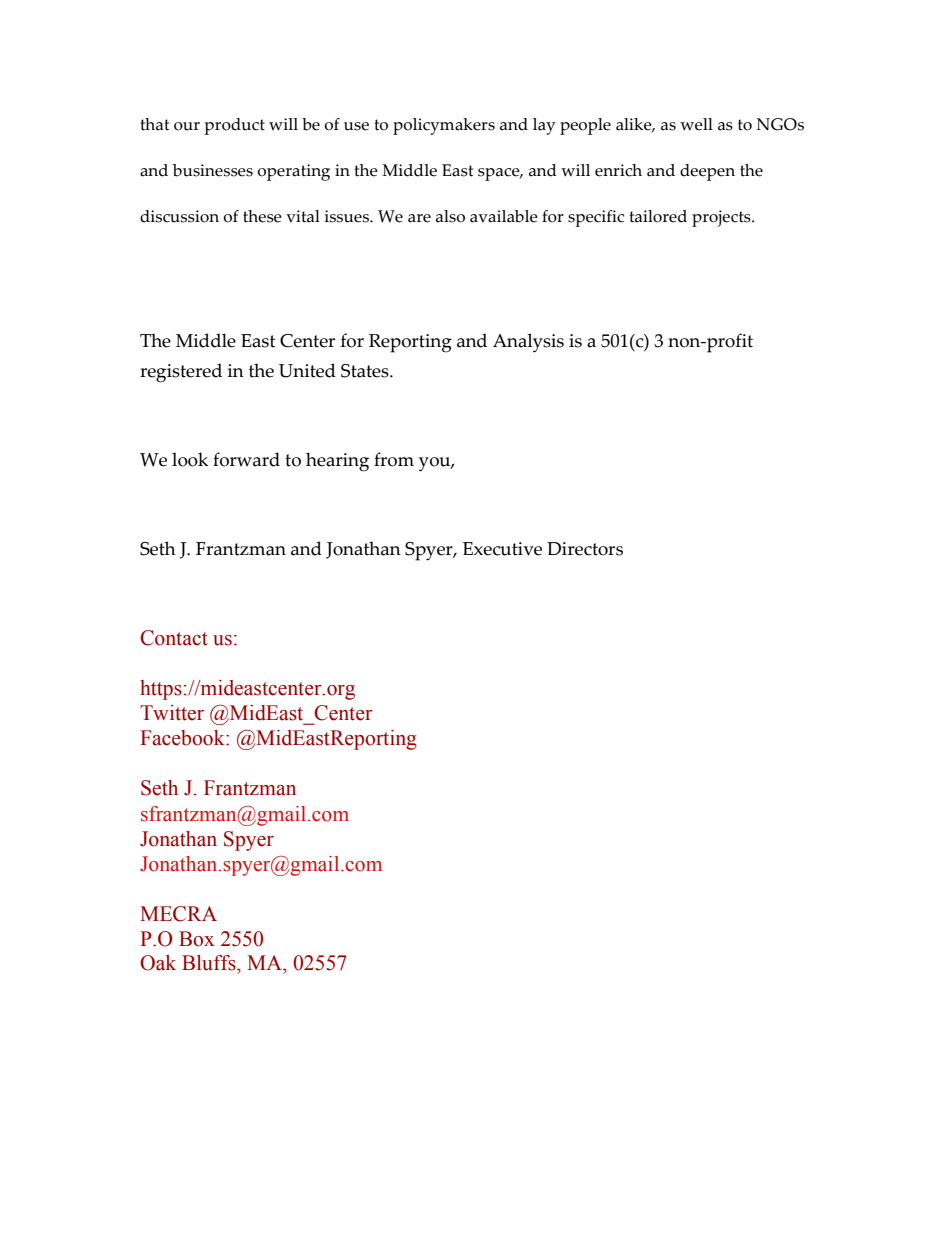  Describe the element at coordinates (213, 170) in the screenshot. I see `businesses` at that location.
